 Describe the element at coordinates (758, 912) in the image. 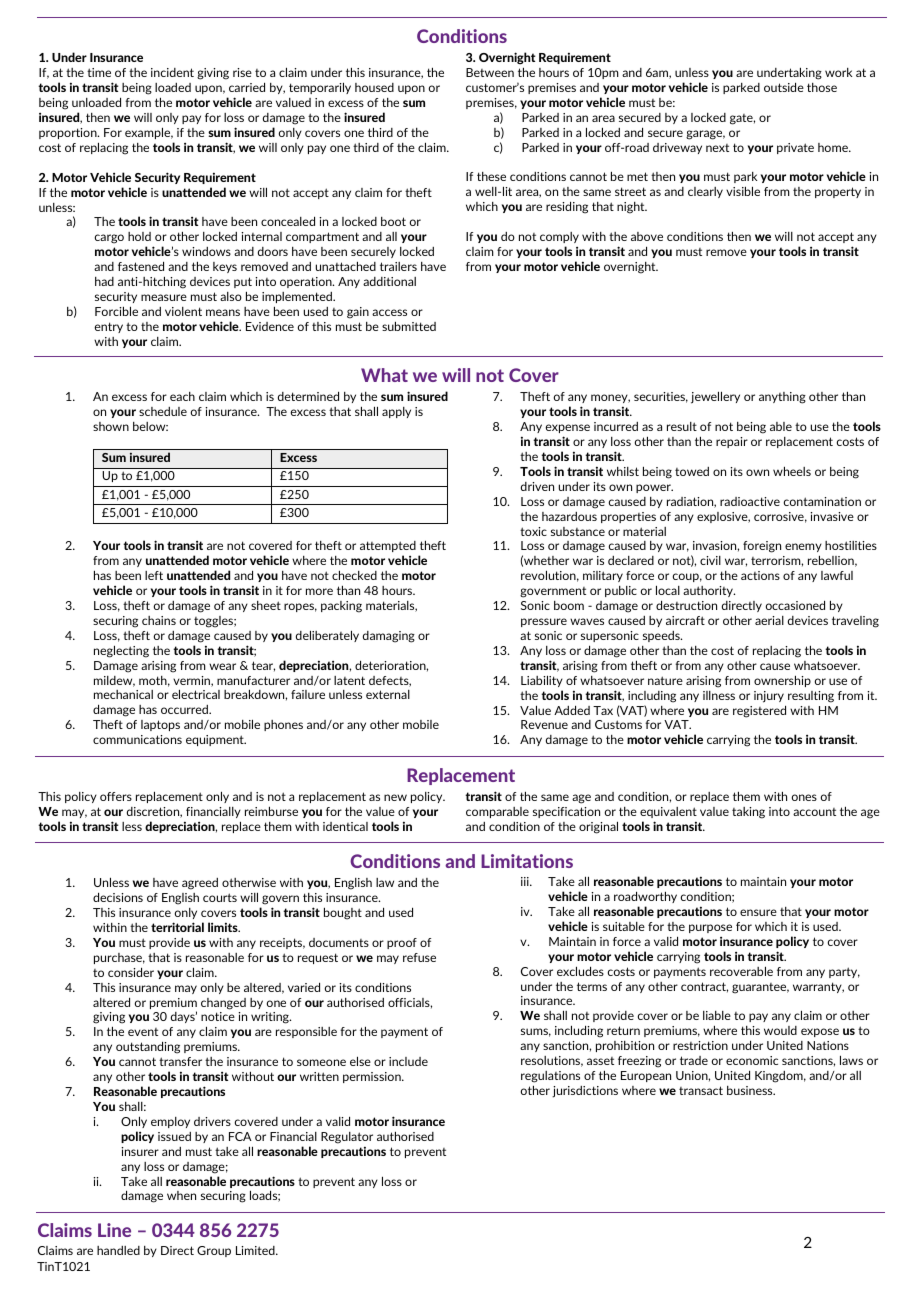

I see `ensure` at that location.
